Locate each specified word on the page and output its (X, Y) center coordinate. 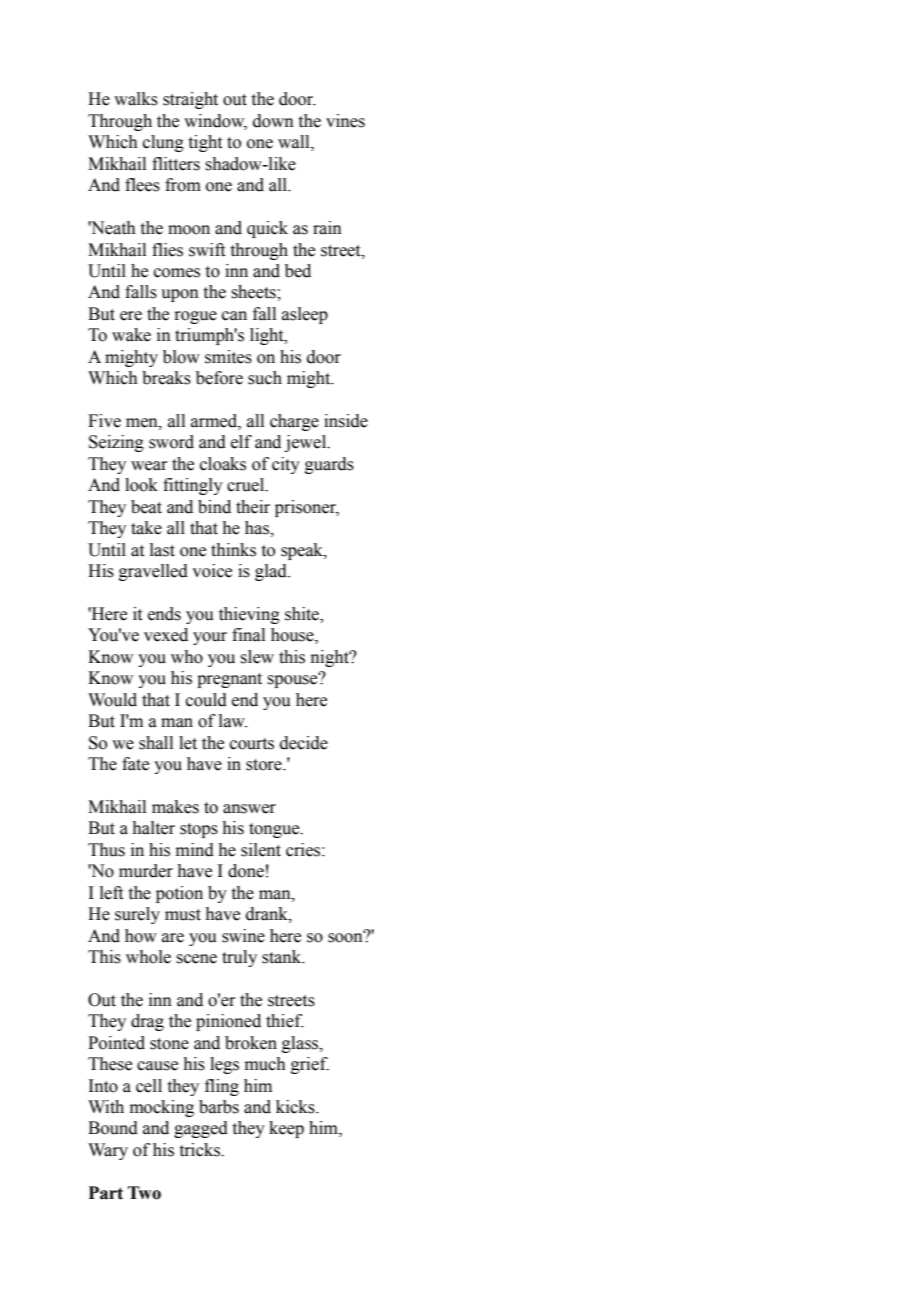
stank (283, 957)
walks (136, 99)
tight (205, 143)
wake (131, 335)
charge (294, 422)
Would (112, 700)
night (331, 658)
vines (345, 121)
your (210, 638)
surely (137, 915)
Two (144, 1193)
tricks (201, 1150)
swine (243, 936)
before (219, 378)
